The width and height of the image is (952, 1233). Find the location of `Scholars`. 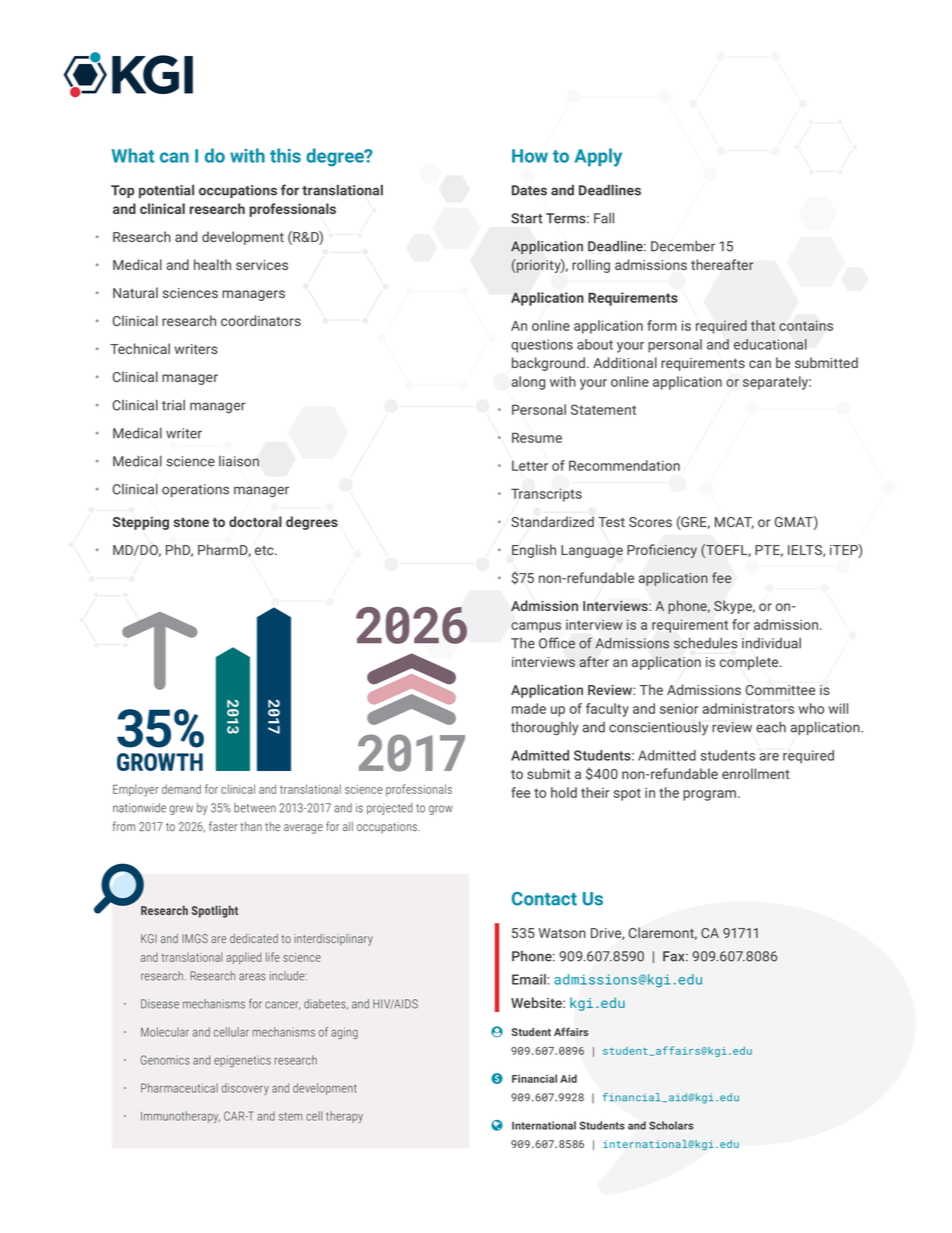

Scholars is located at coordinates (671, 1125).
